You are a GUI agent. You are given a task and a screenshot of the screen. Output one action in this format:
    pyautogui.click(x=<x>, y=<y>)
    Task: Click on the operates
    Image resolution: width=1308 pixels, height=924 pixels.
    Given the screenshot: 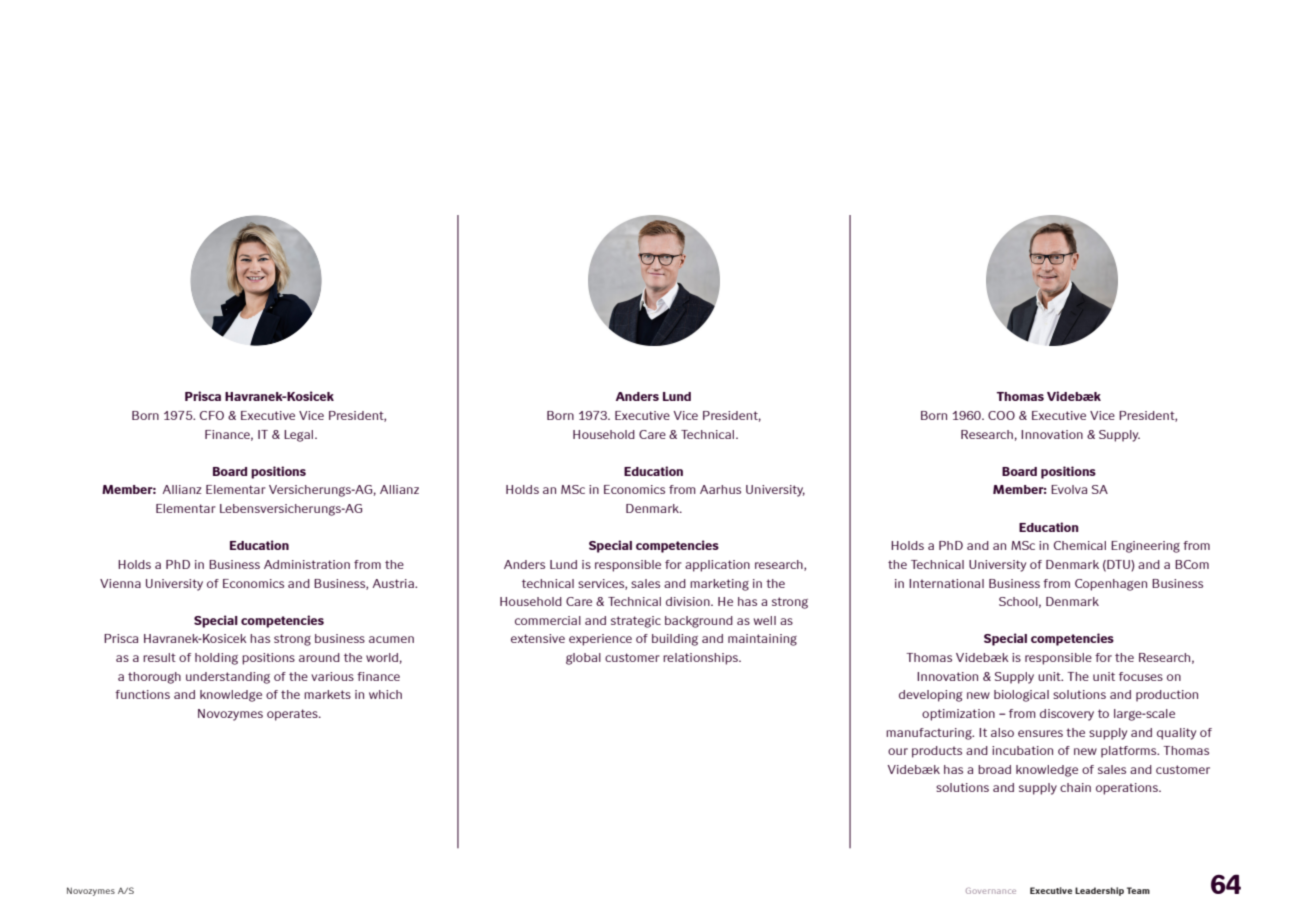 What is the action you would take?
    pyautogui.click(x=293, y=715)
